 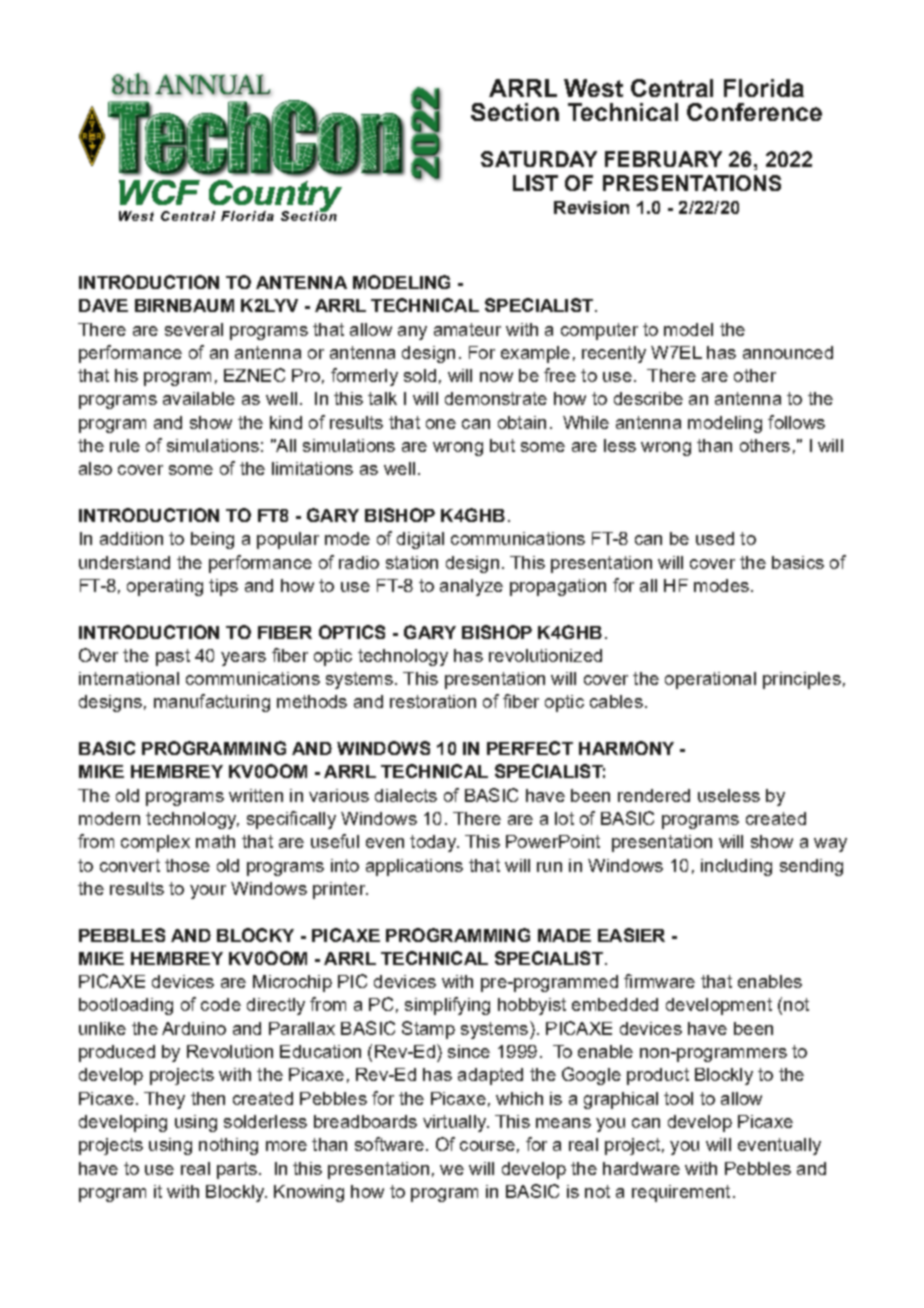 I want to click on past, so click(x=173, y=657).
